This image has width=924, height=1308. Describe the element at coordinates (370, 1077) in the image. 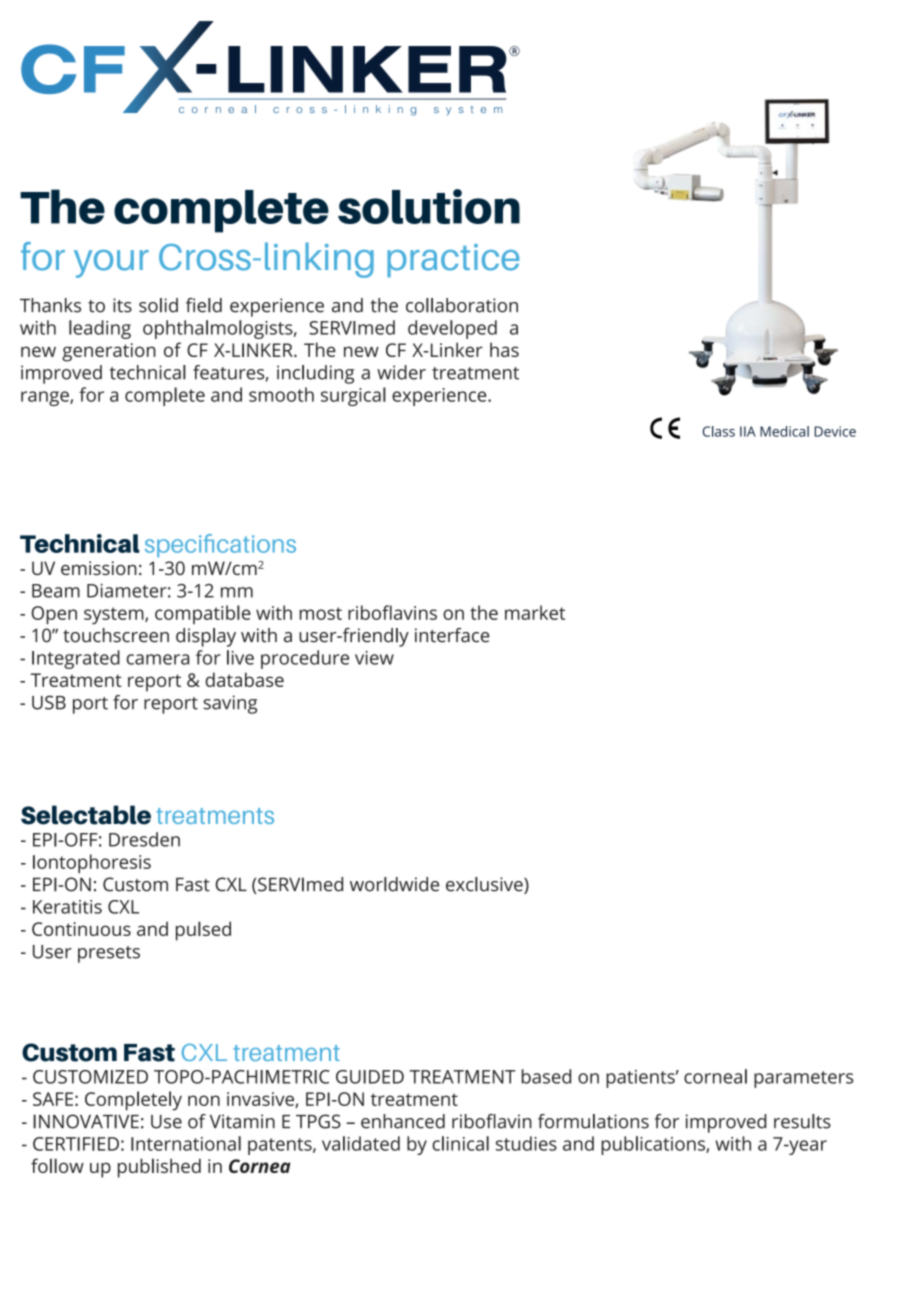

I see `GUIDED` at that location.
